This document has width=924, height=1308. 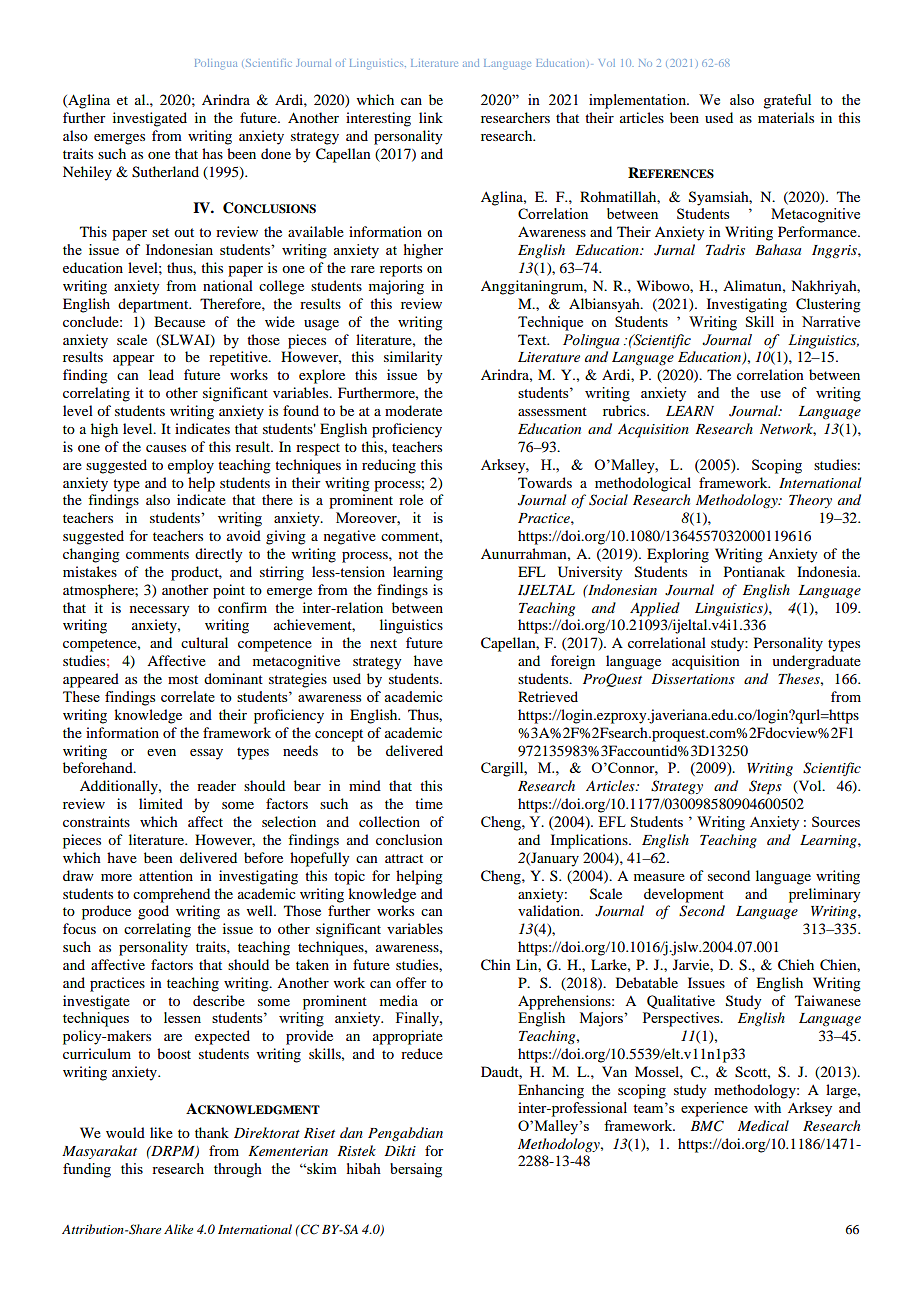 I want to click on Sutherland, so click(x=165, y=172).
